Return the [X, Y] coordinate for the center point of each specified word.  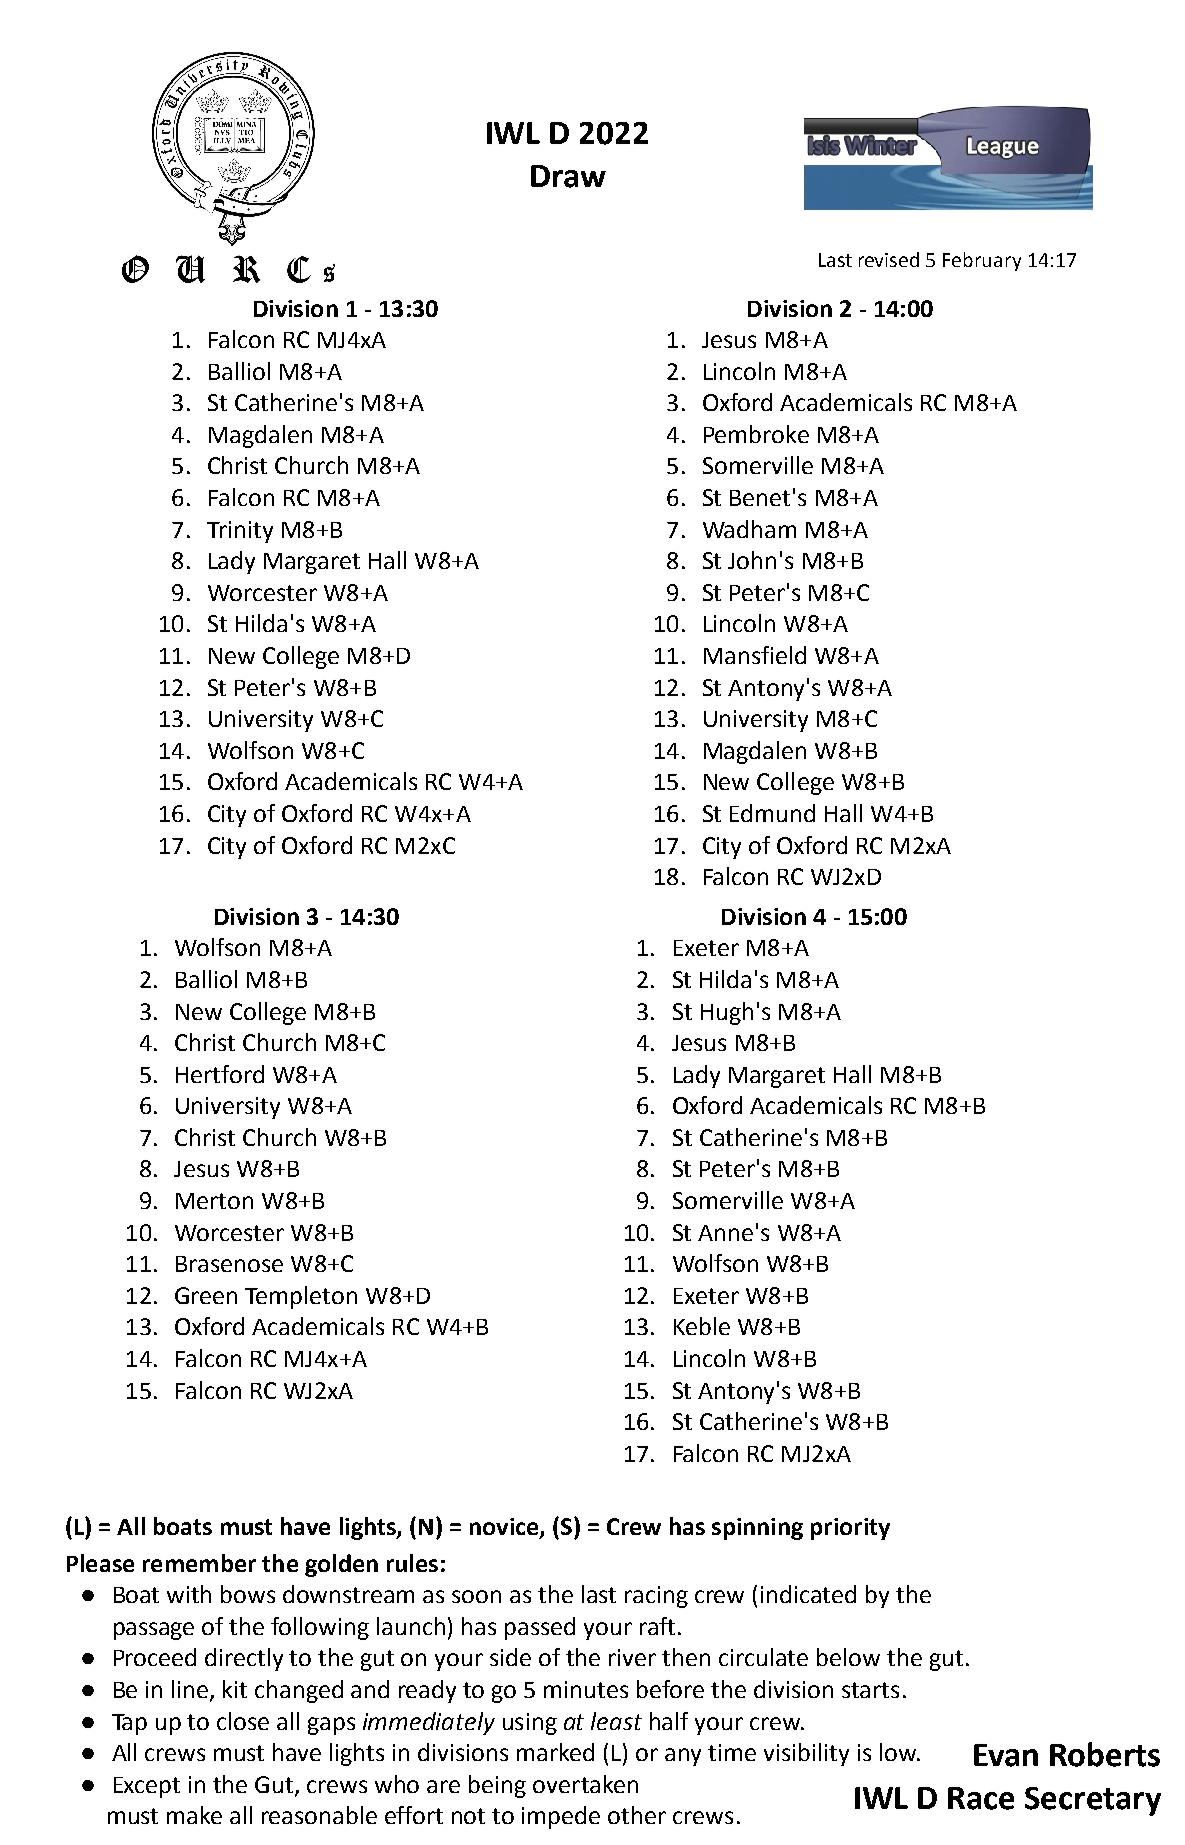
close [243, 1721]
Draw [568, 176]
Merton [214, 1201]
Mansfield [755, 655]
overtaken [585, 1784]
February [982, 261]
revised [889, 259]
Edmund [772, 813]
